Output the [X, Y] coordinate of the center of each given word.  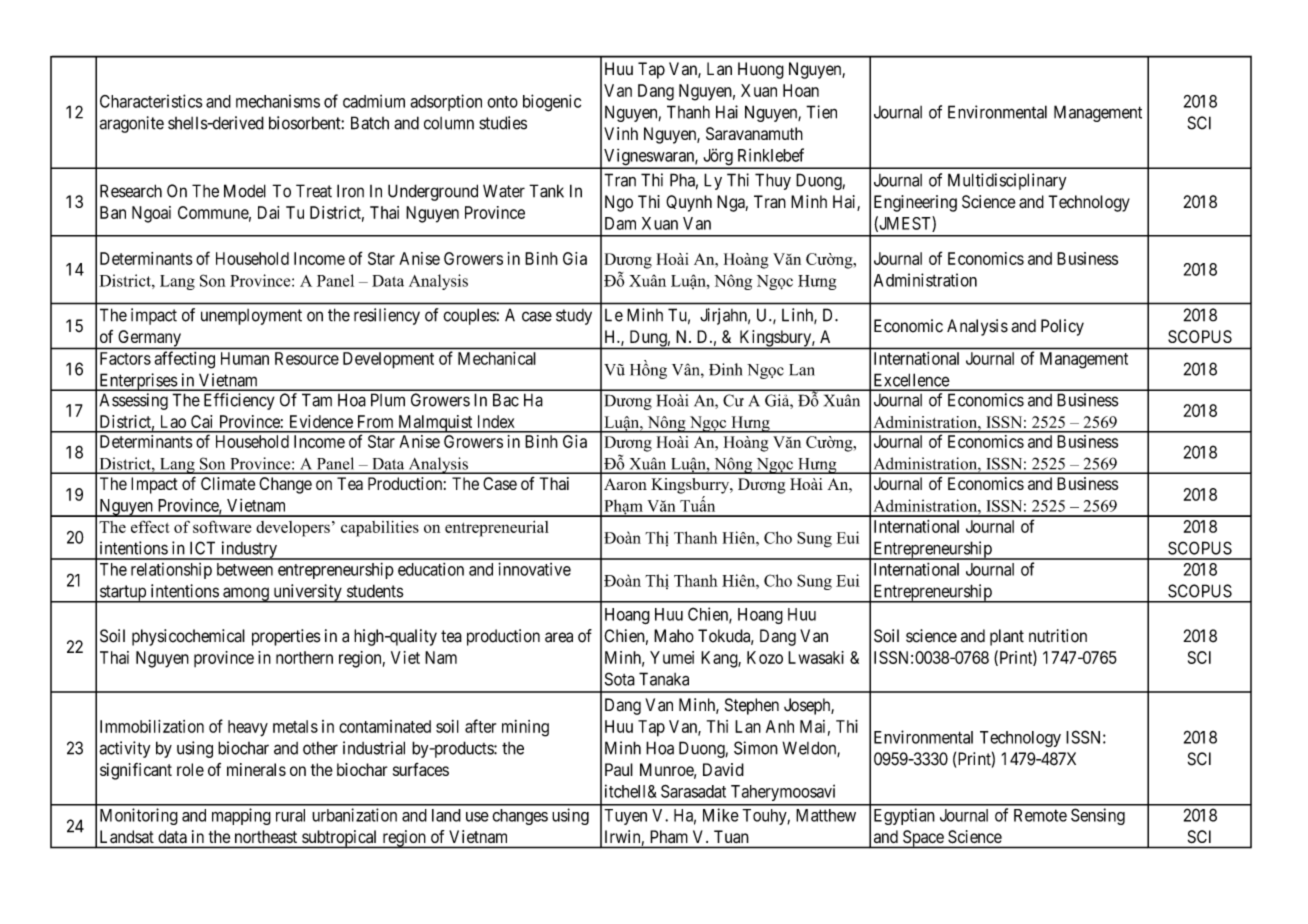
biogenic [552, 103]
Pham [669, 836]
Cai [201, 421]
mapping [241, 816]
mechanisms [278, 101]
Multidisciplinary [1007, 181]
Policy [1062, 327]
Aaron [625, 484]
